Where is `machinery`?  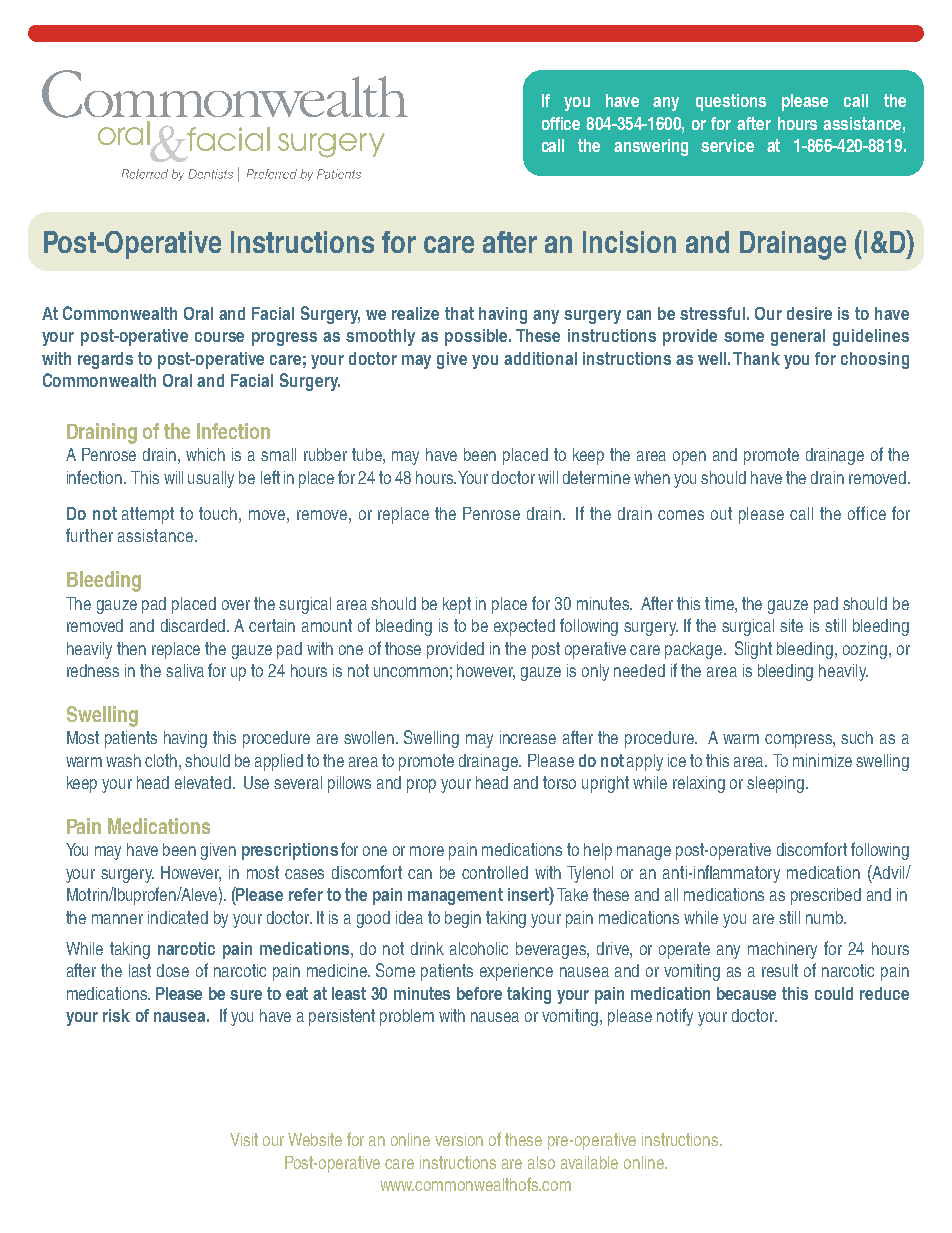
machinery is located at coordinates (782, 950).
